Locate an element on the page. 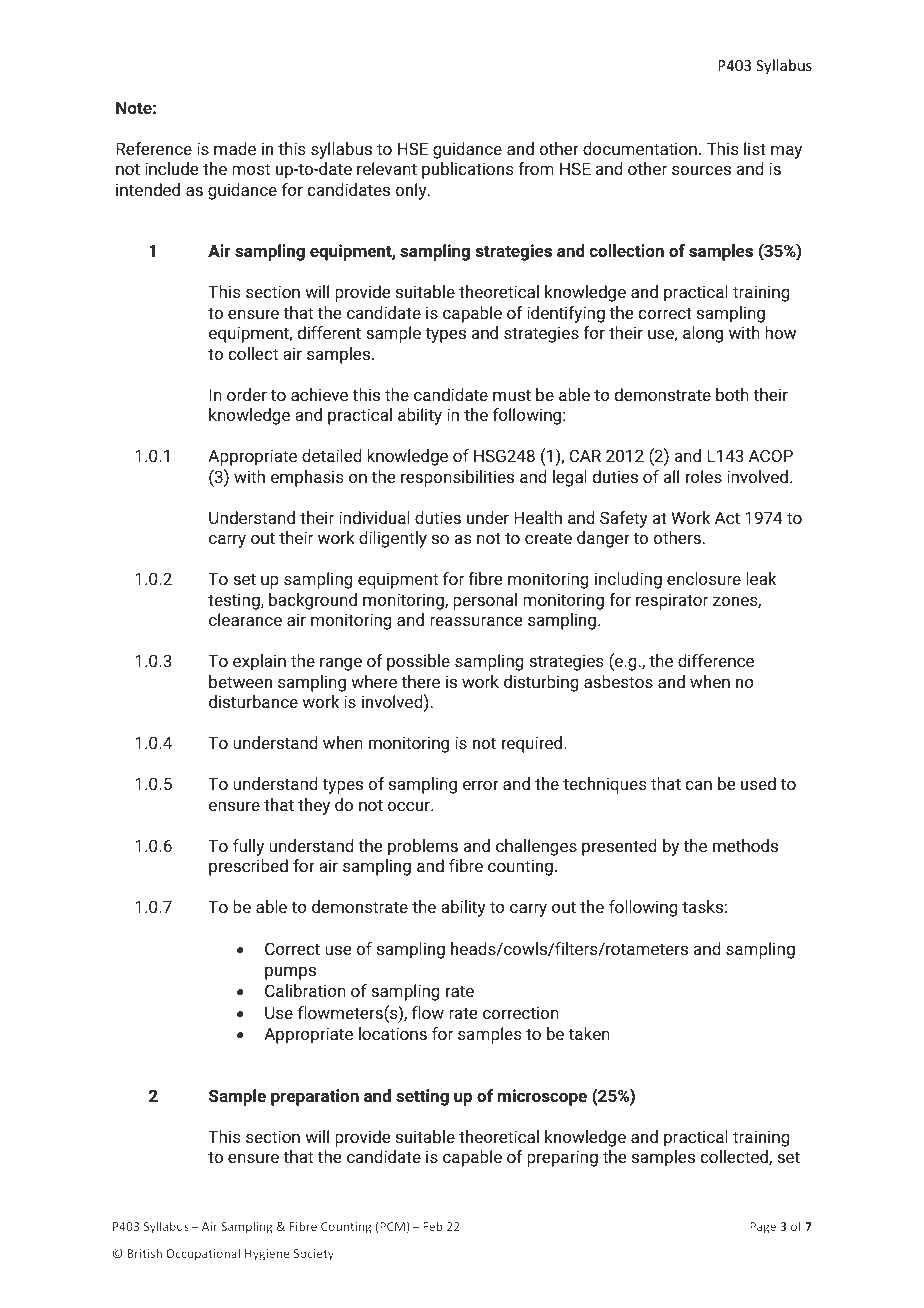  most is located at coordinates (251, 169).
